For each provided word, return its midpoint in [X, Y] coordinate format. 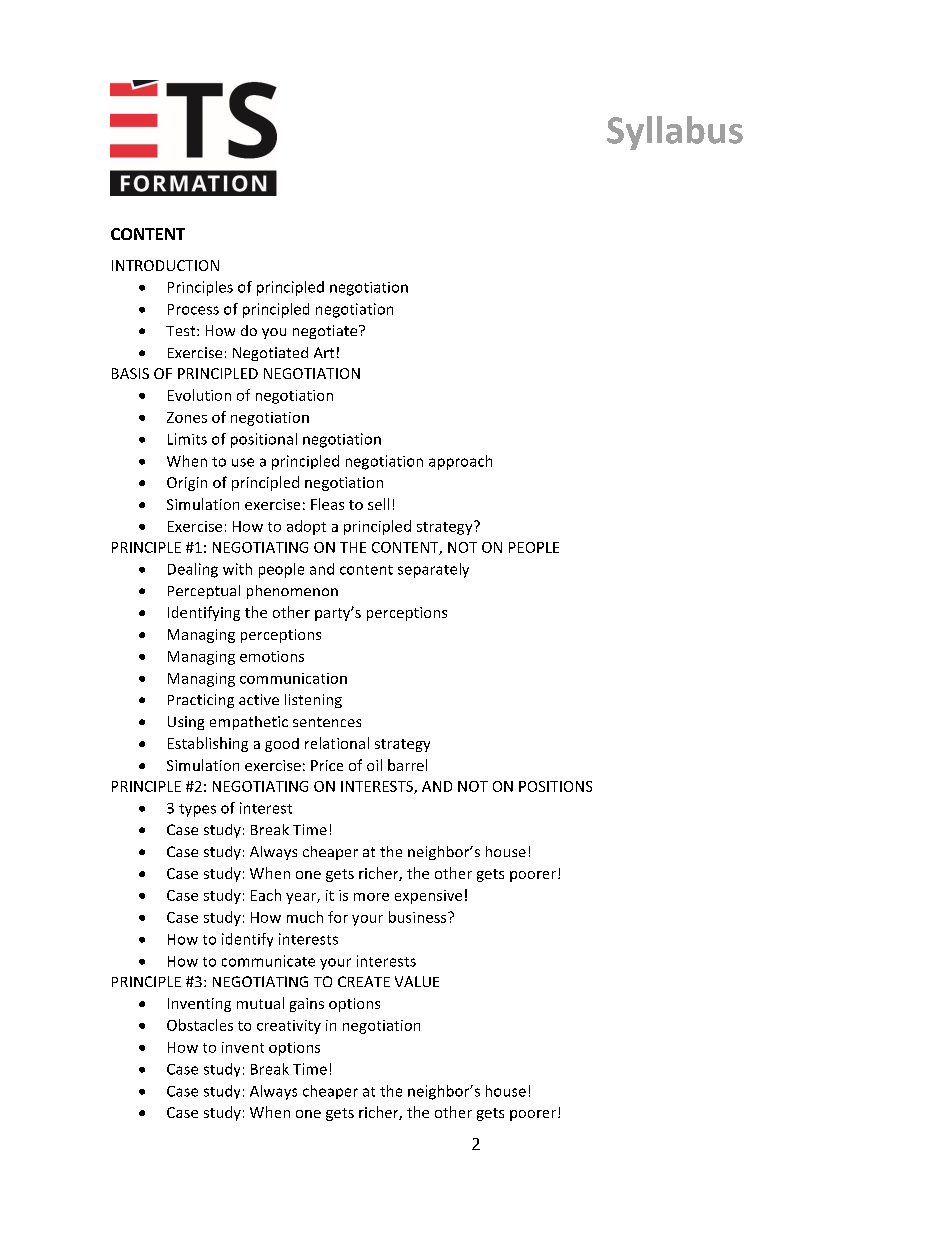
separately [433, 570]
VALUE [417, 981]
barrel [407, 765]
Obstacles [200, 1025]
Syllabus [675, 133]
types [197, 810]
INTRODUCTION [165, 265]
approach [460, 462]
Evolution [199, 395]
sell [378, 504]
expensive [428, 897]
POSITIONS [555, 786]
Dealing [193, 570]
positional [264, 440]
